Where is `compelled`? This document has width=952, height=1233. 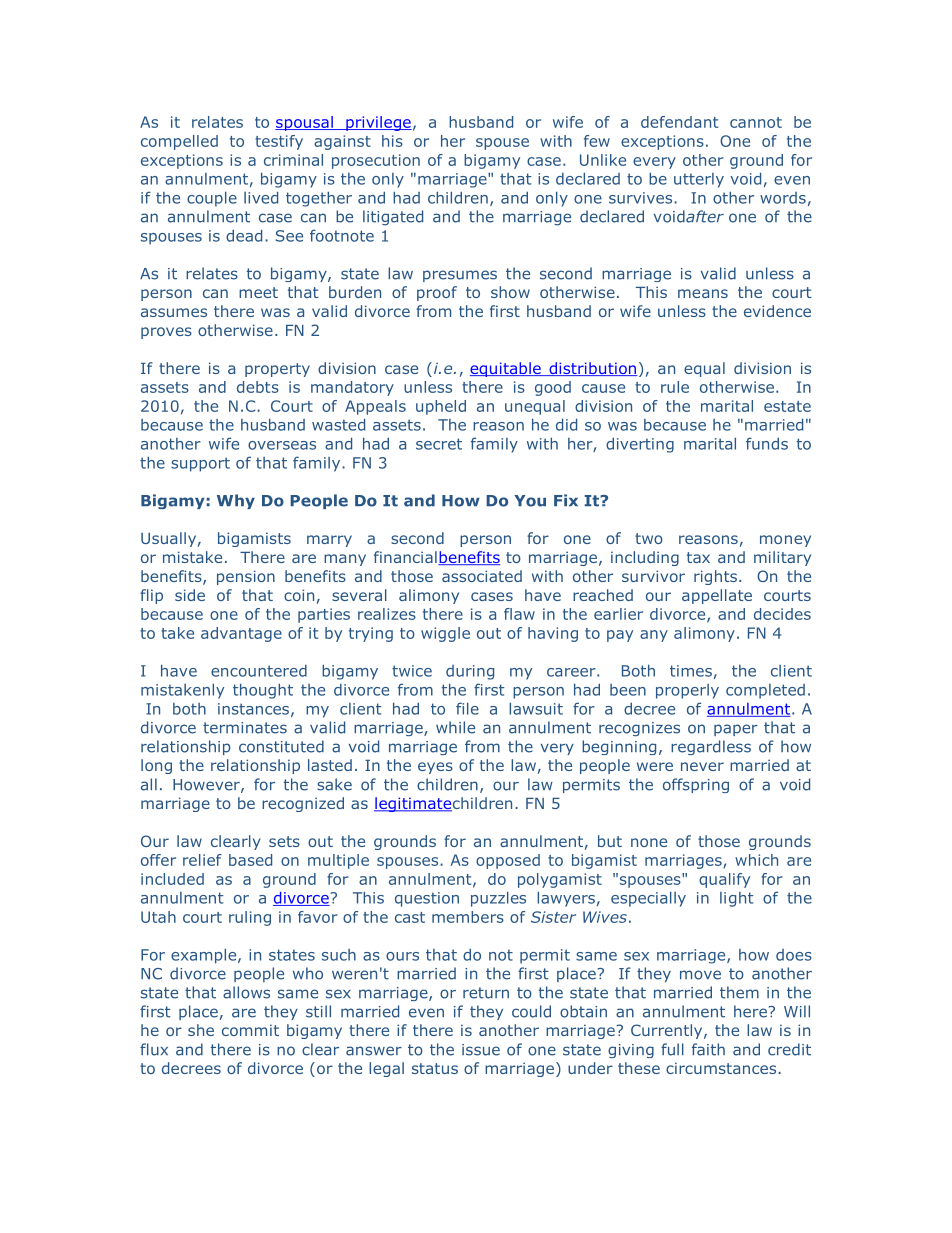 compelled is located at coordinates (179, 142).
